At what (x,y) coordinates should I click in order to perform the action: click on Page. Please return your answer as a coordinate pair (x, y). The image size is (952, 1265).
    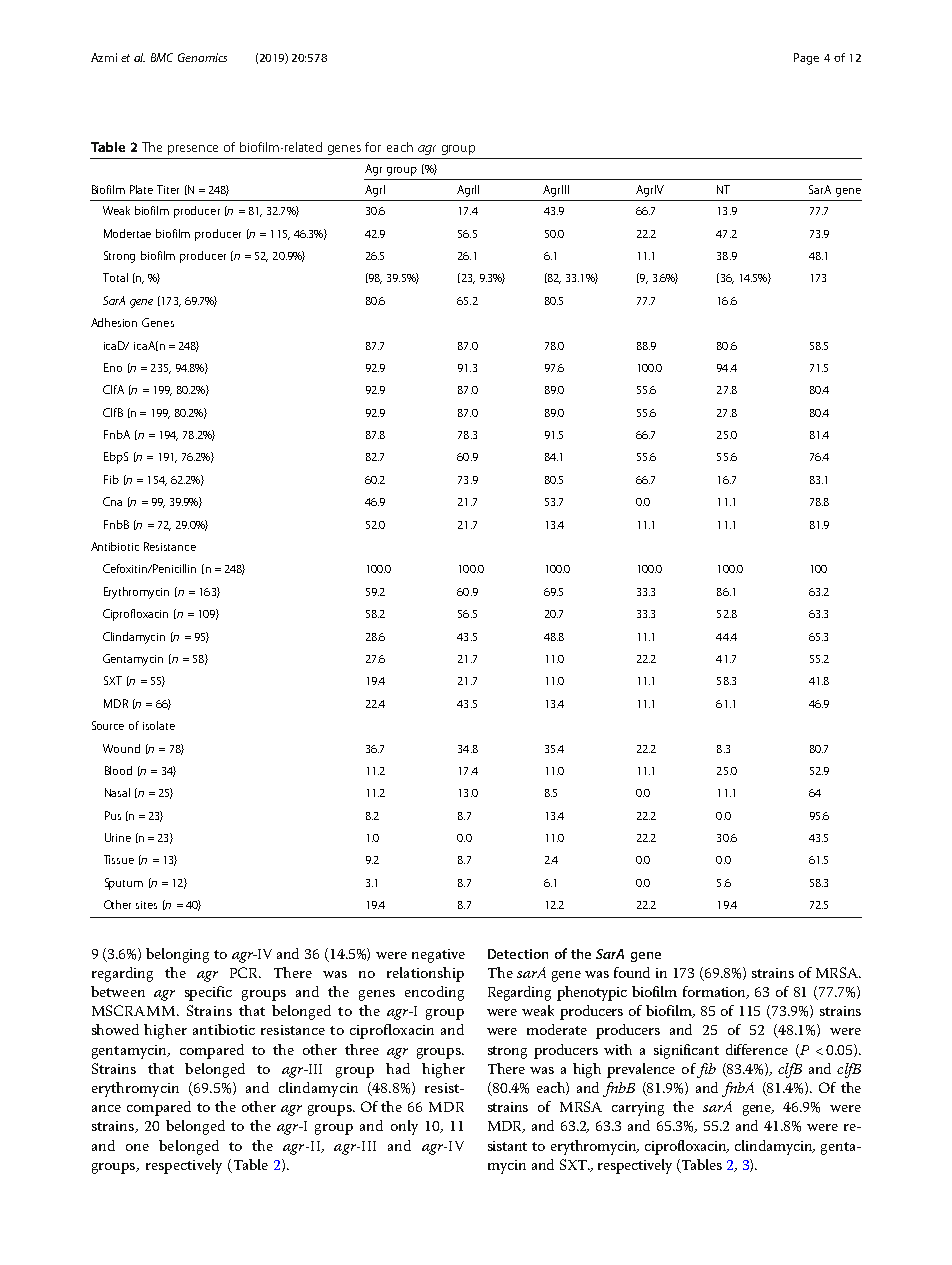
    Looking at the image, I should click on (806, 59).
